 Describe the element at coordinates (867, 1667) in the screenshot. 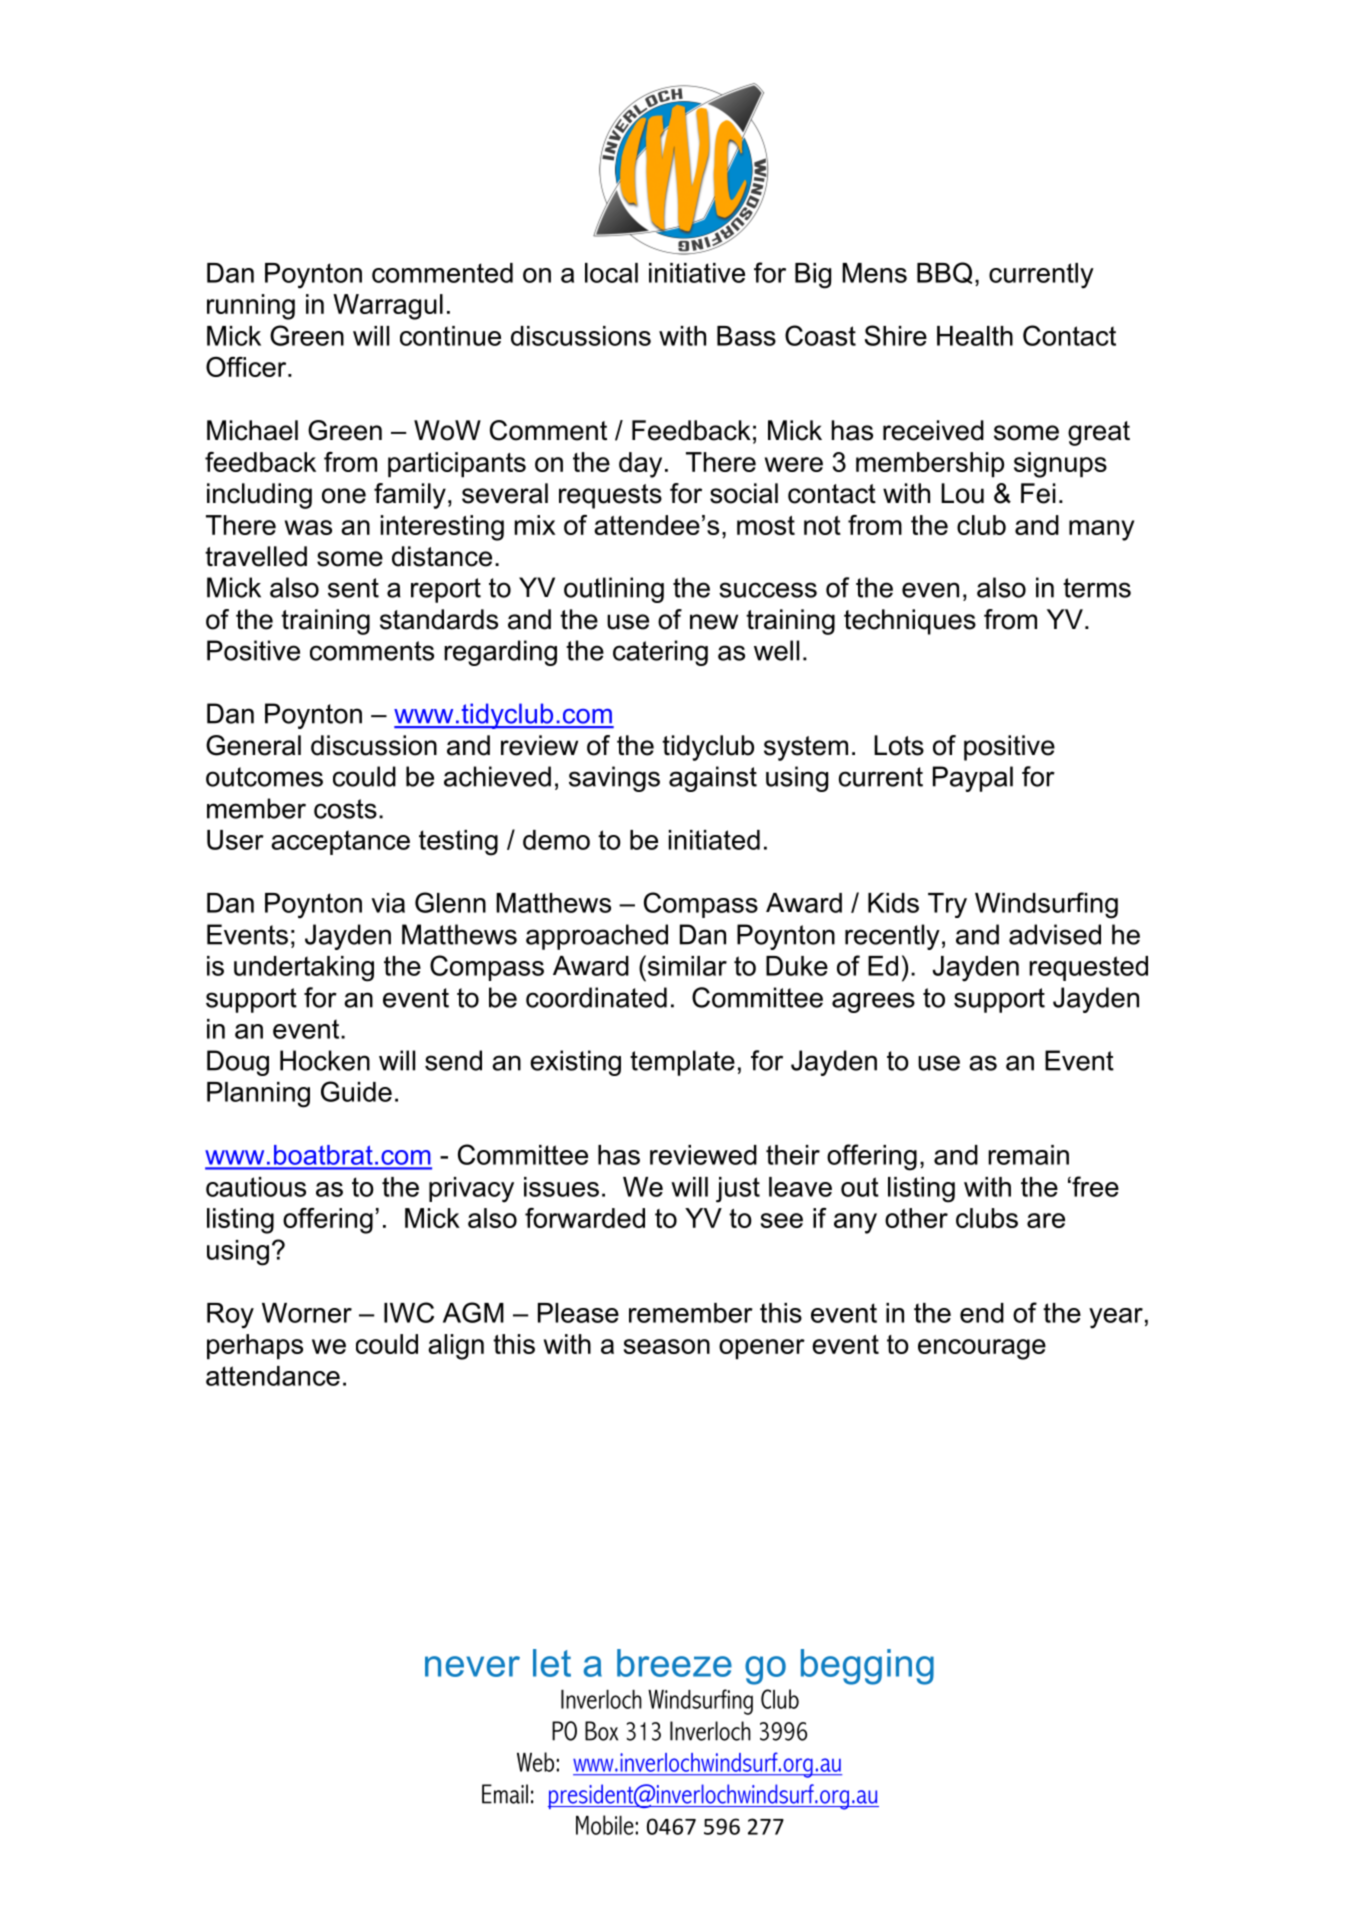

I see `begging` at that location.
